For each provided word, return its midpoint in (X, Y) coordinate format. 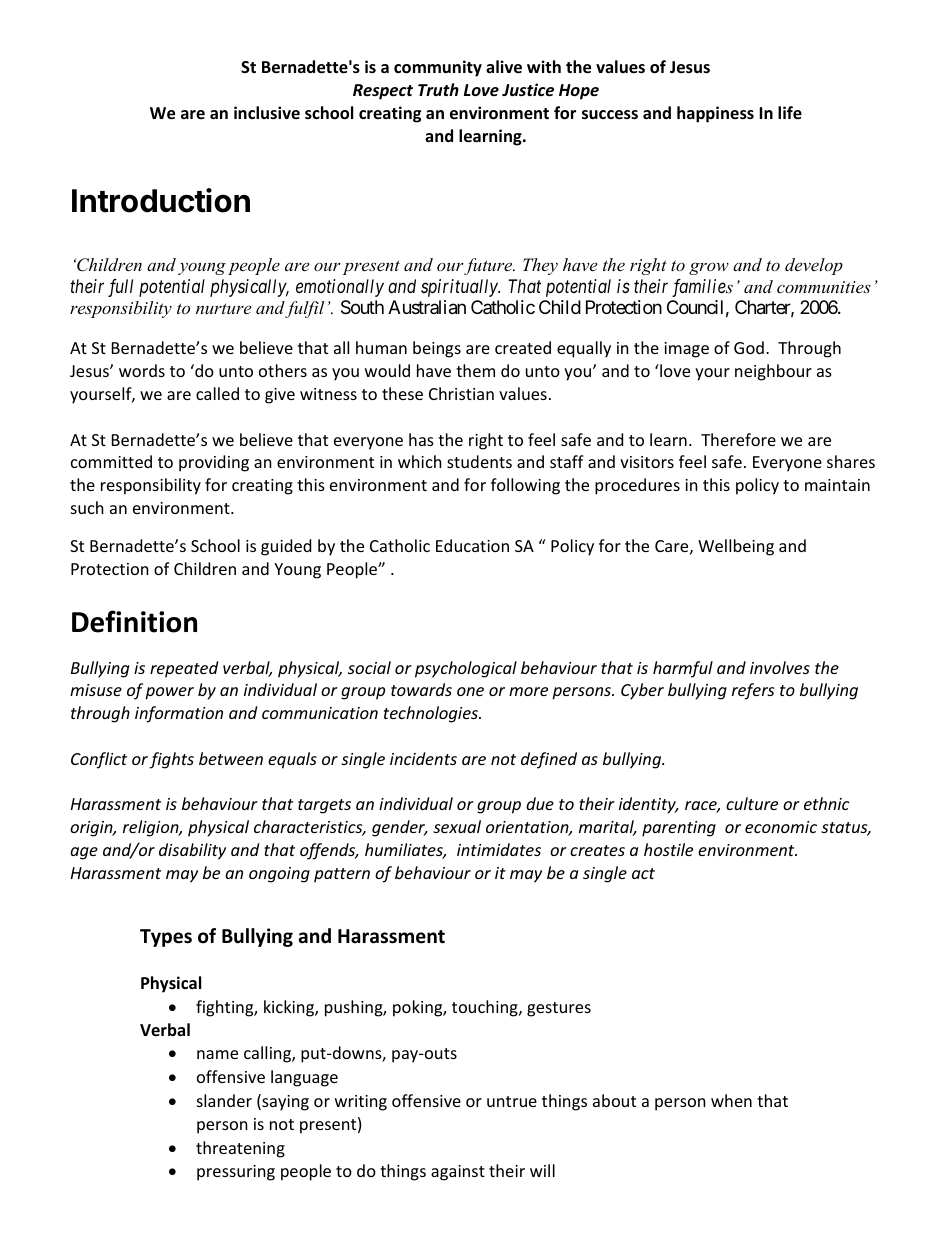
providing (214, 463)
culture (752, 803)
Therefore (738, 439)
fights (172, 760)
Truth (438, 89)
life (790, 113)
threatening (240, 1149)
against (458, 1173)
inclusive (267, 112)
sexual (457, 826)
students (479, 461)
